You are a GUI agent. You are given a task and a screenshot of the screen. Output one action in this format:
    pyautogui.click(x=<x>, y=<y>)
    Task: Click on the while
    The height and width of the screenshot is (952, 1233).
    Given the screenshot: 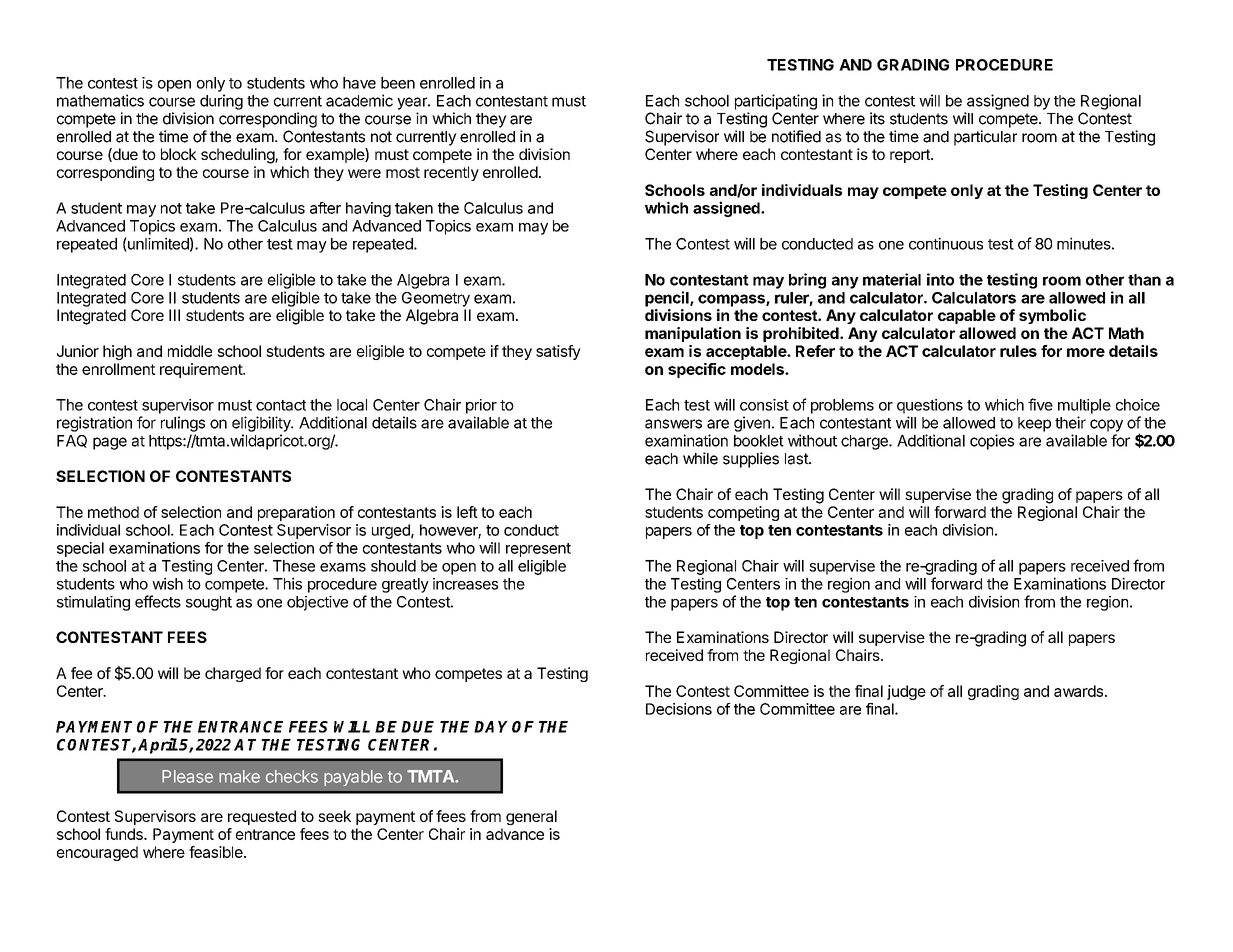 What is the action you would take?
    pyautogui.click(x=700, y=458)
